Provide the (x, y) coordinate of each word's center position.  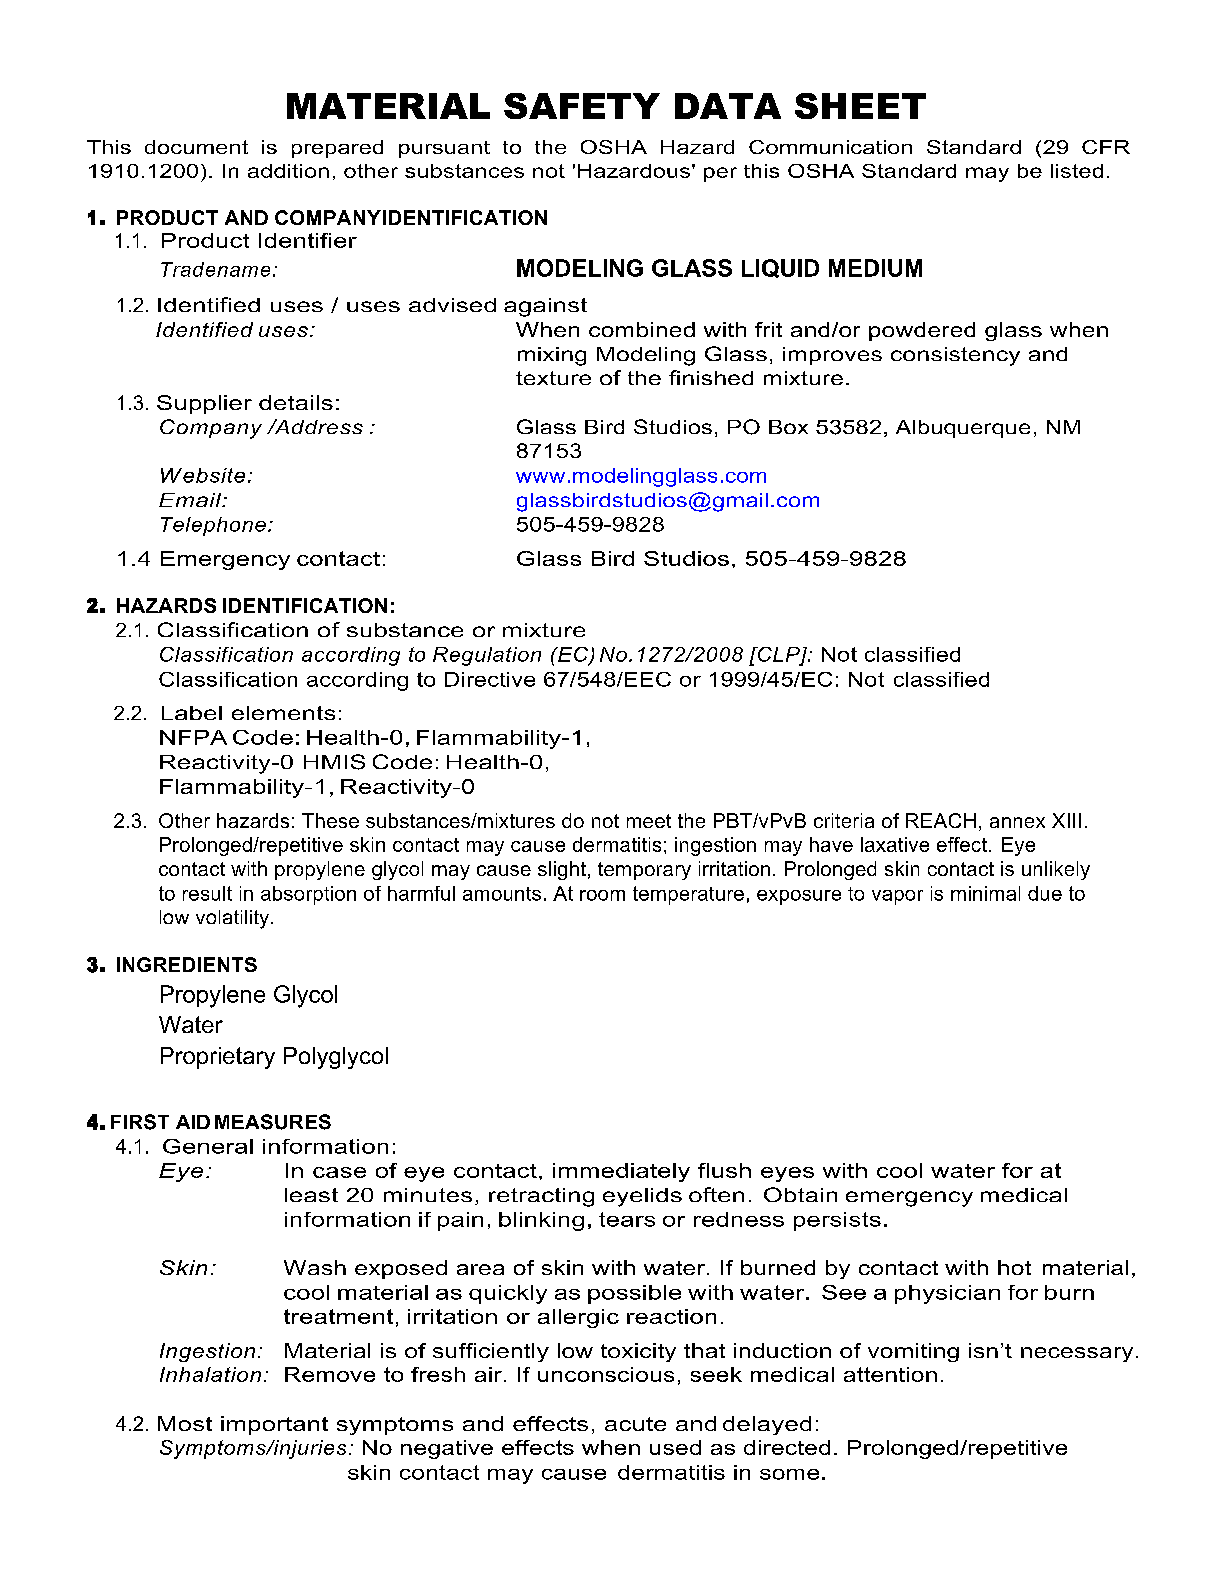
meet (649, 821)
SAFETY (582, 106)
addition (288, 171)
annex (1017, 822)
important (274, 1425)
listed (1077, 171)
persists (837, 1221)
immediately (621, 1172)
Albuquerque (963, 429)
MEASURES (273, 1122)
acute (635, 1424)
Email (191, 500)
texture (553, 378)
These (330, 820)
